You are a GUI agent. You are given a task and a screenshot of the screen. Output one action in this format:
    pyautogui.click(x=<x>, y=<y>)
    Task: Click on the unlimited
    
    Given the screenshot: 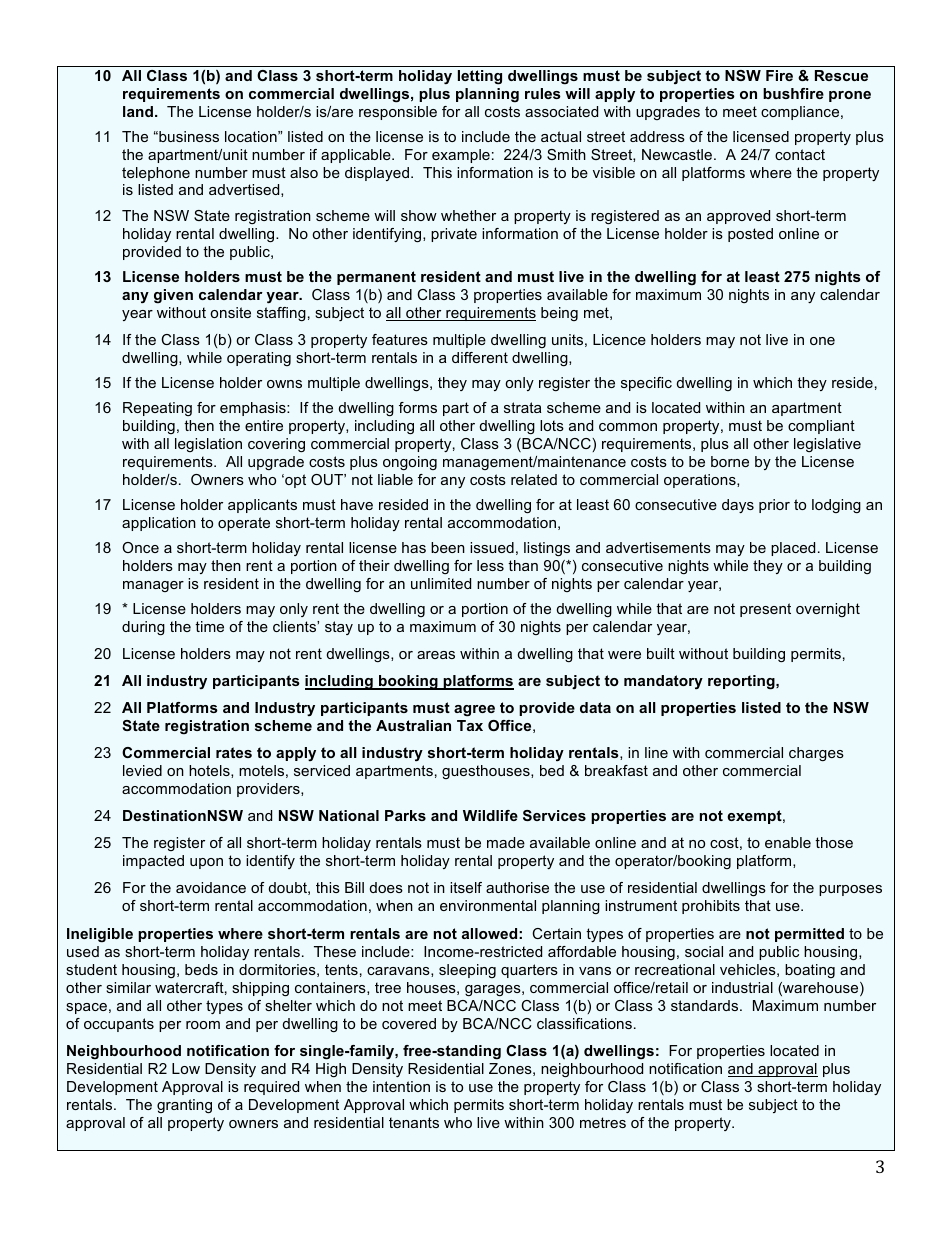 What is the action you would take?
    pyautogui.click(x=441, y=583)
